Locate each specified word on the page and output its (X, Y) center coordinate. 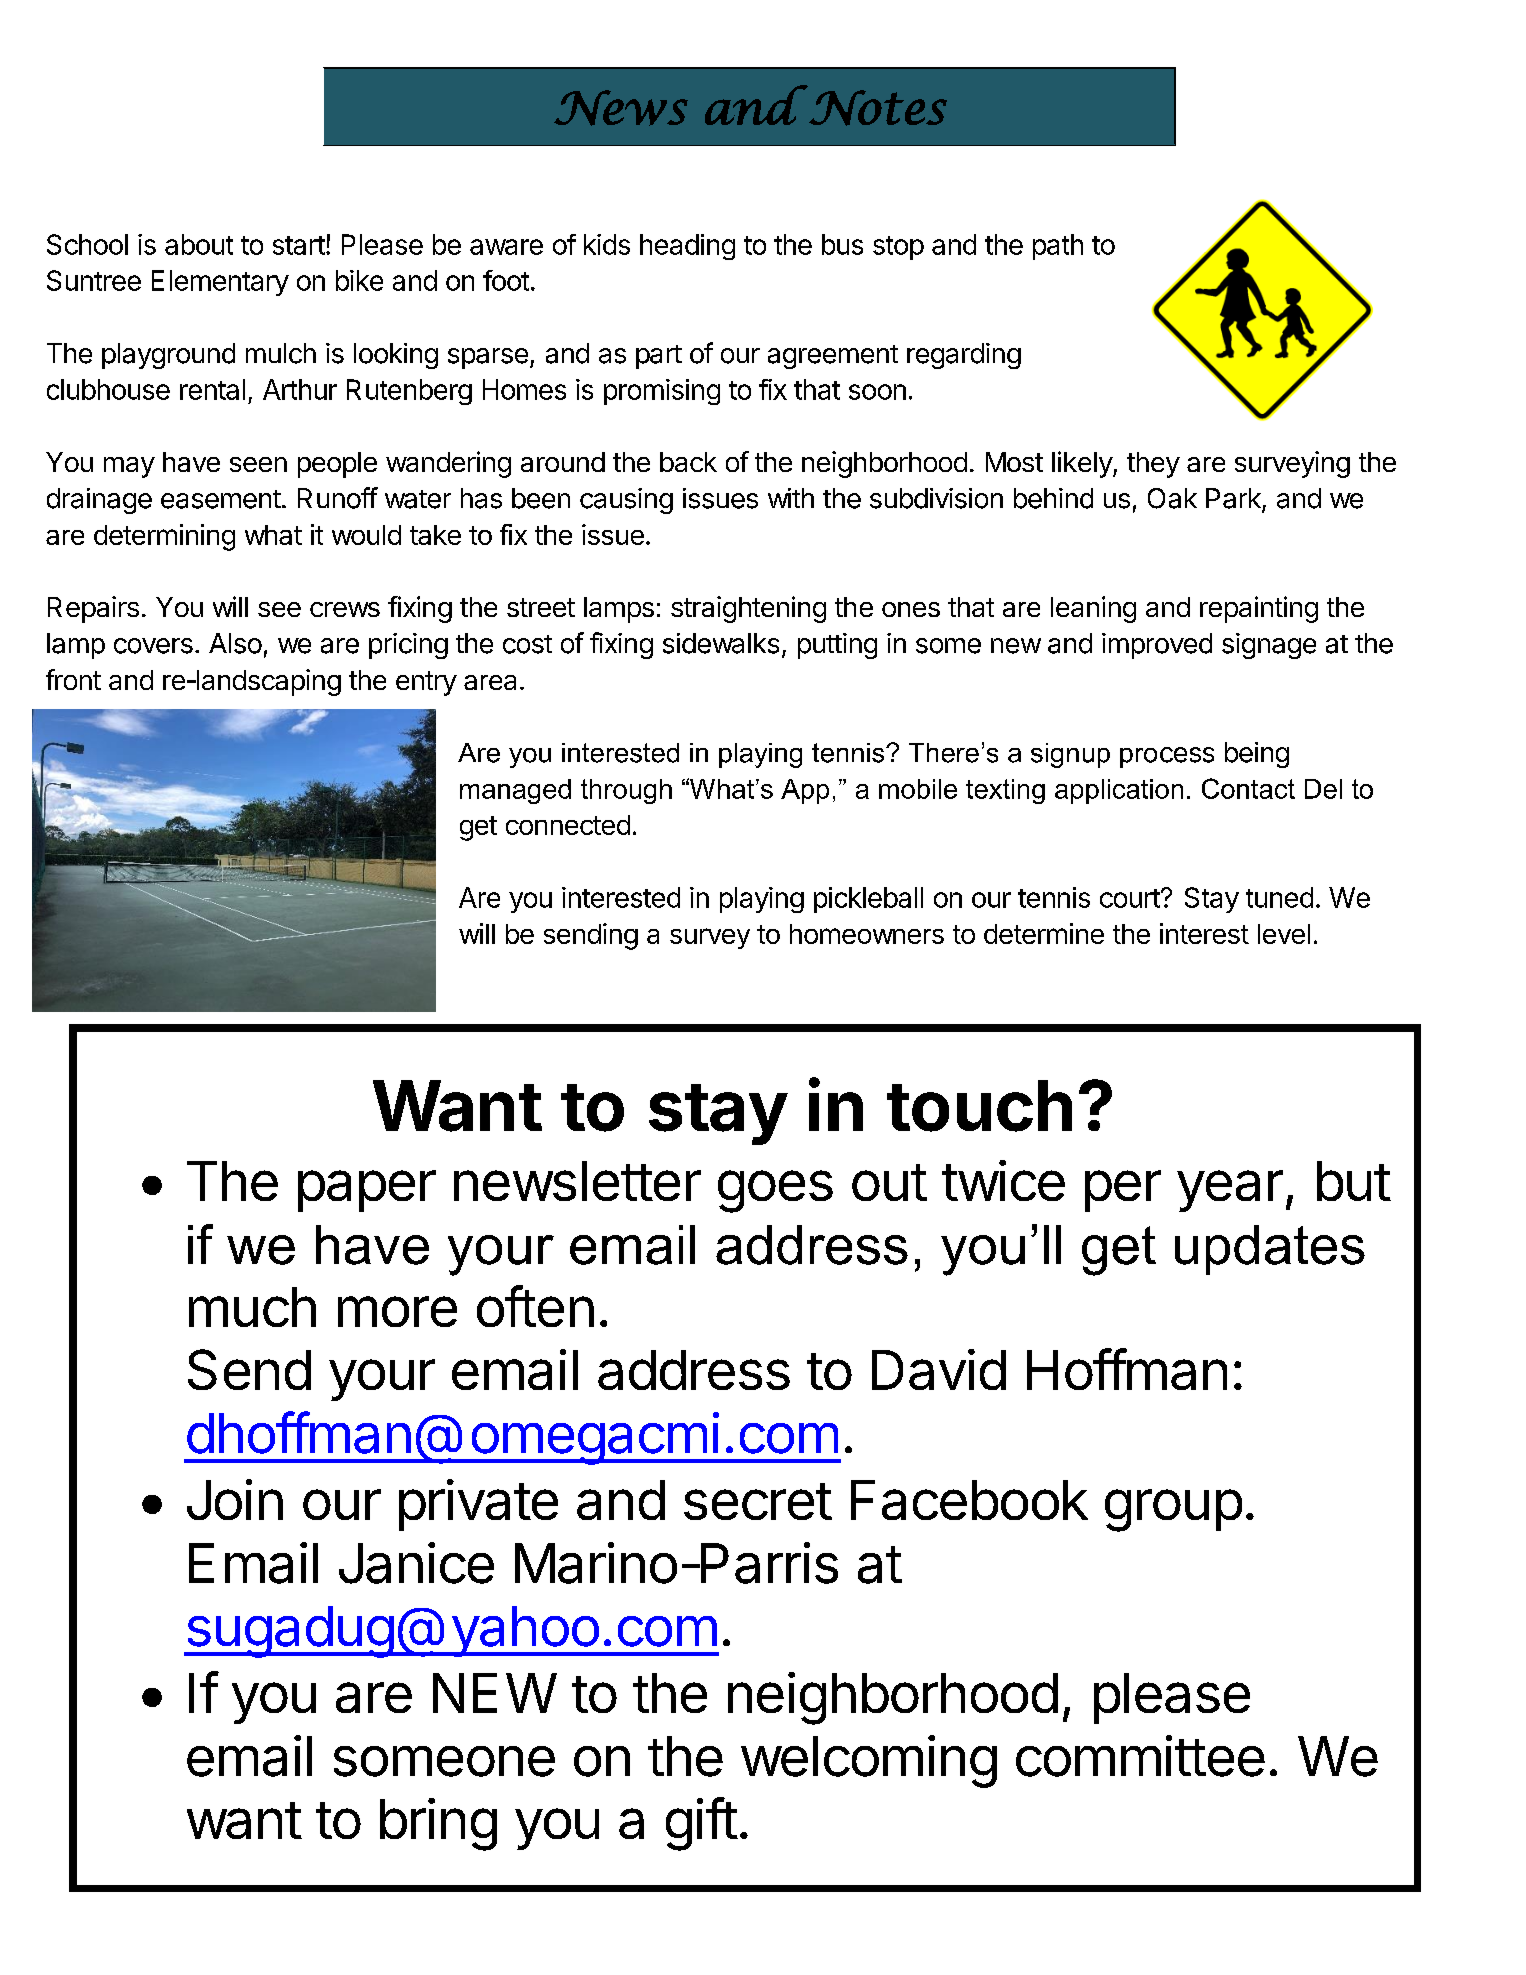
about (199, 244)
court (1130, 898)
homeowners (867, 934)
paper (367, 1191)
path (1058, 247)
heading (687, 247)
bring (438, 1824)
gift (701, 1824)
